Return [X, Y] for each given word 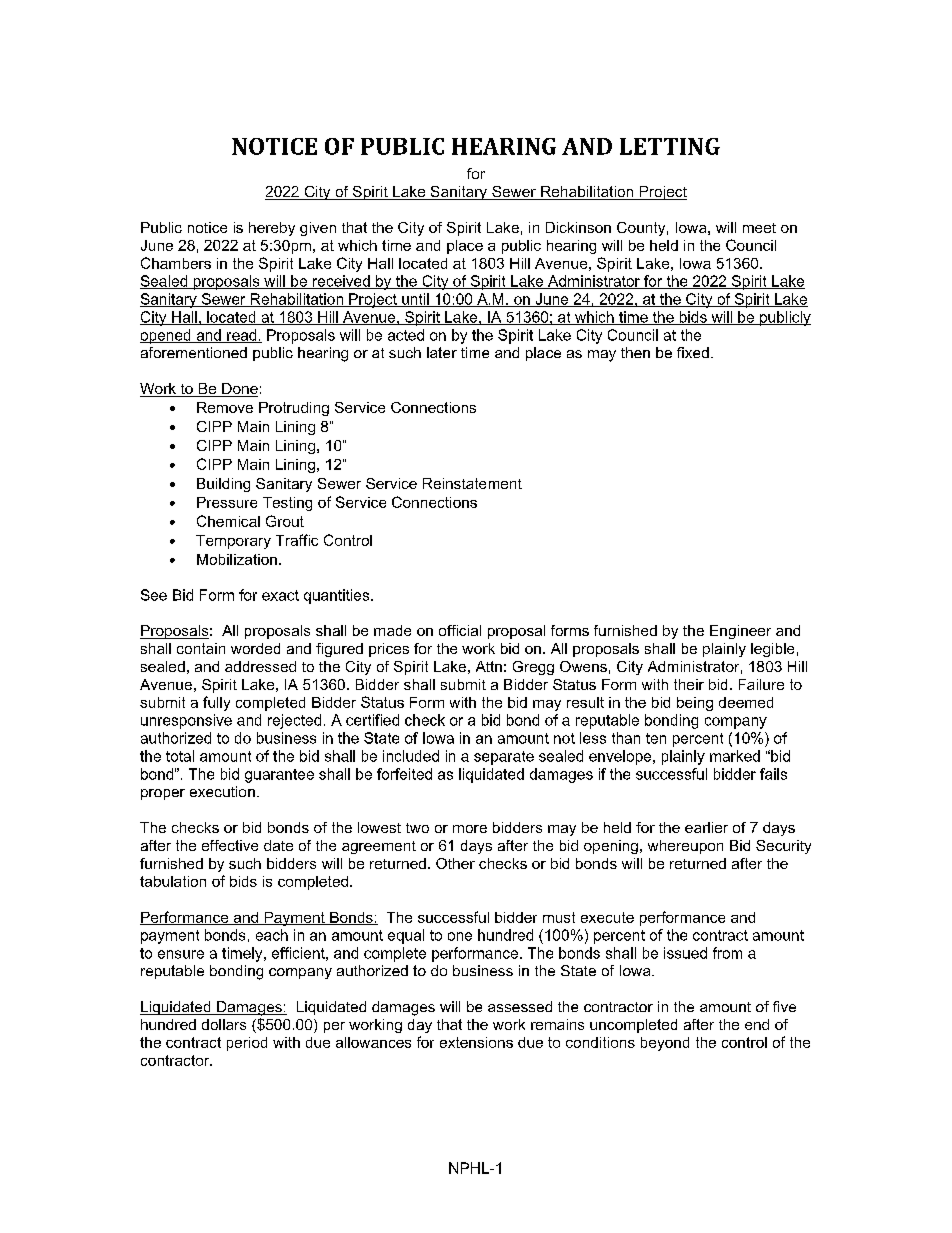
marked [735, 756]
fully [216, 703]
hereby [272, 229]
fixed [693, 352]
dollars [224, 1024]
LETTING [670, 146]
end [757, 1024]
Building [223, 485]
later [442, 352]
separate [504, 758]
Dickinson [578, 227]
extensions [476, 1042]
